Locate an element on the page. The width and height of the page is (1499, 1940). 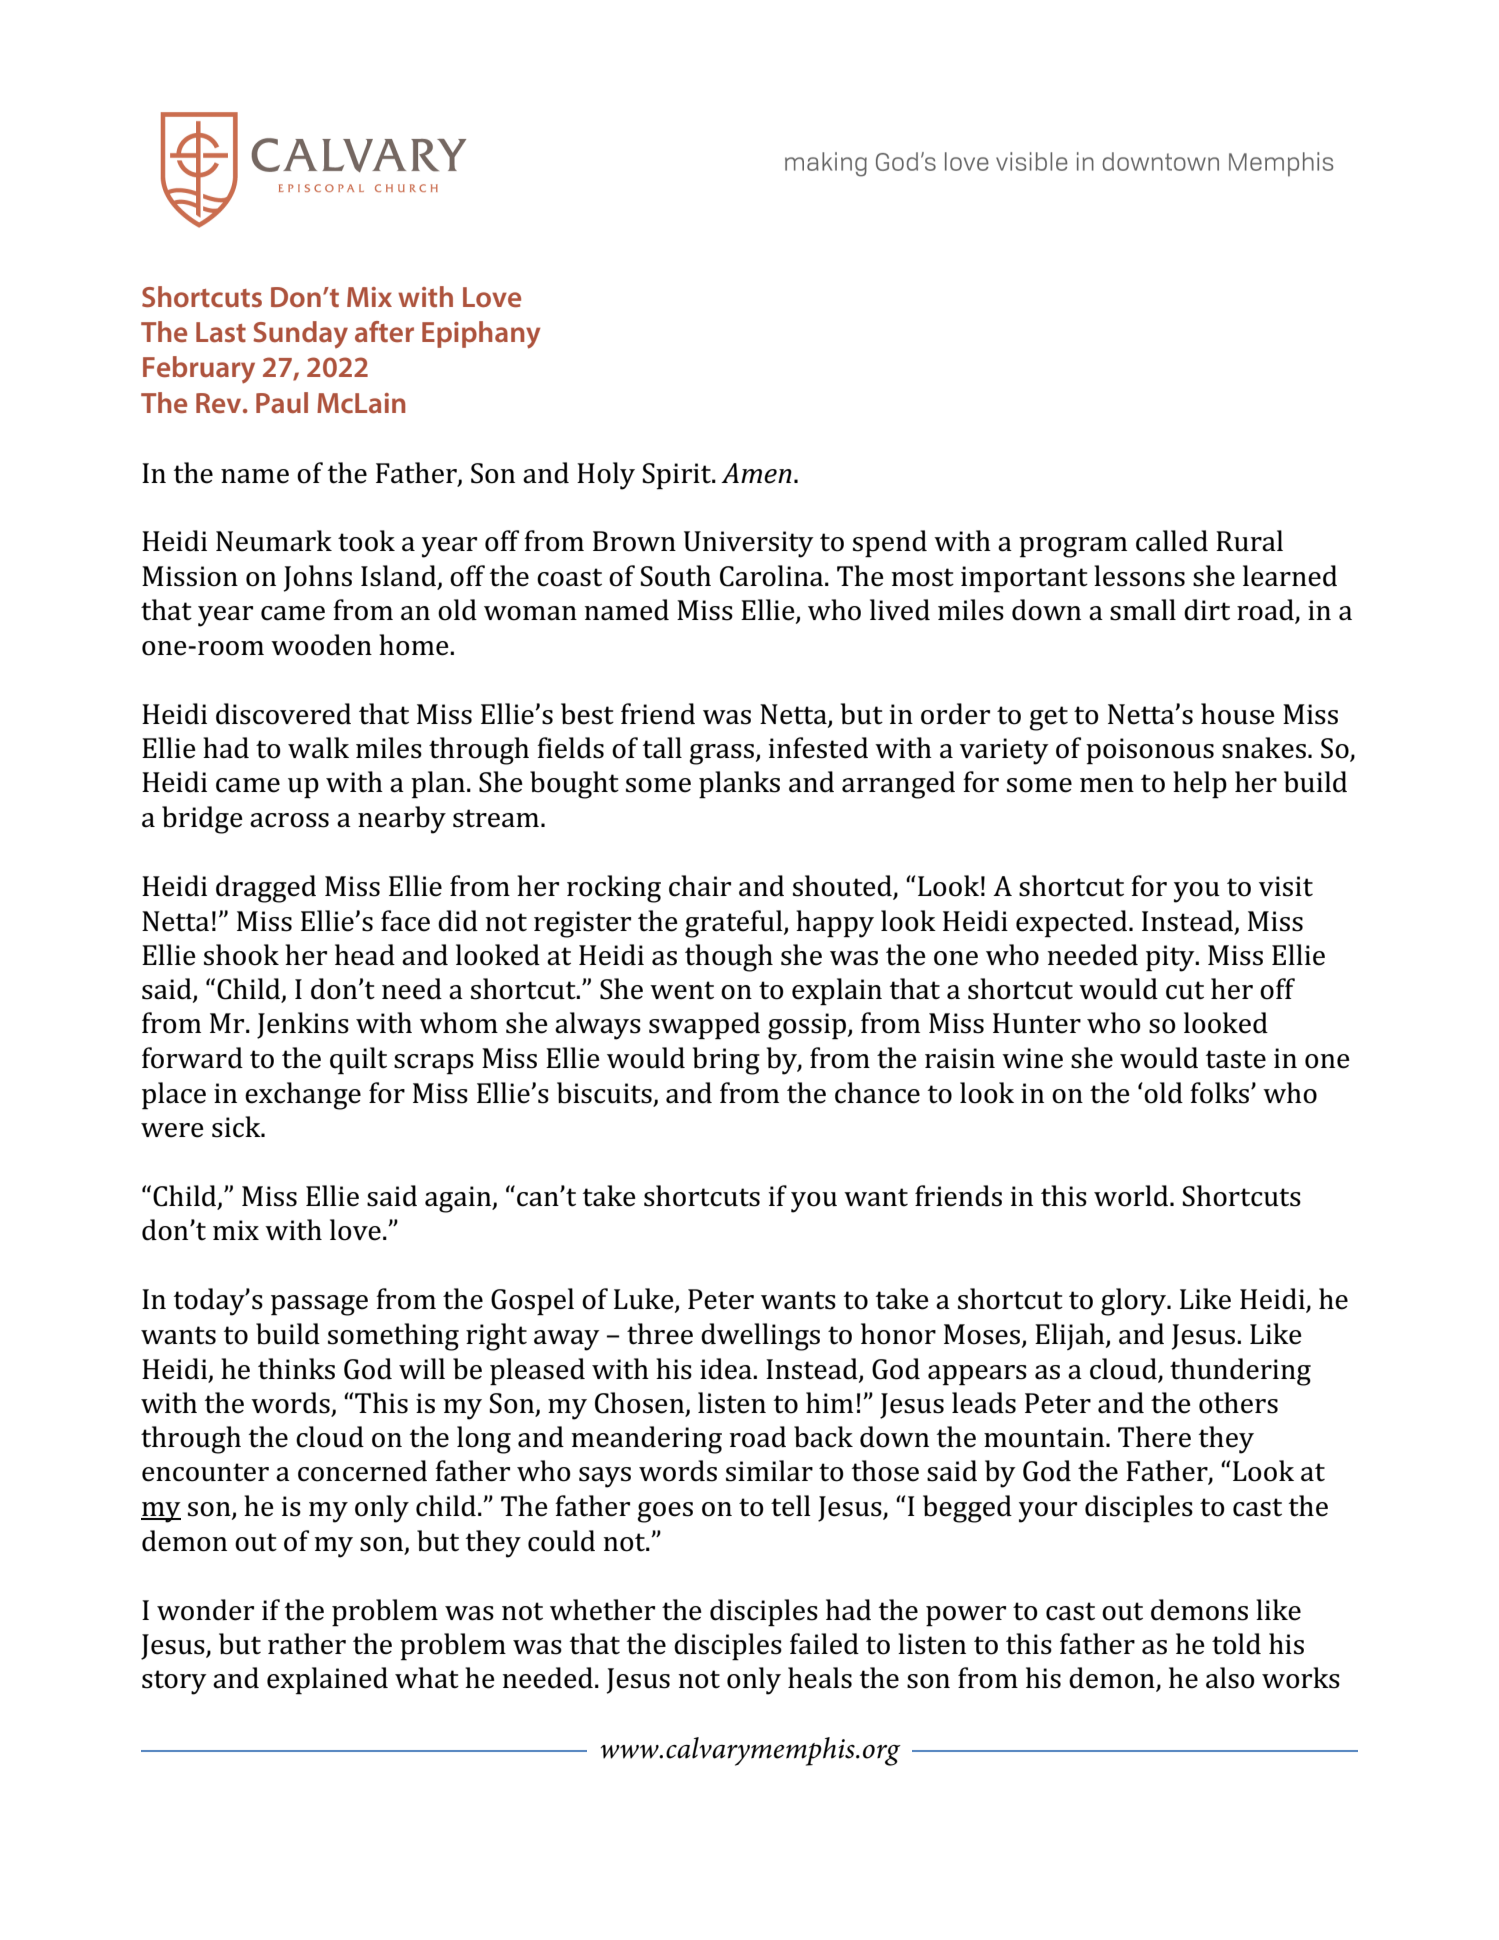
grass is located at coordinates (722, 754).
